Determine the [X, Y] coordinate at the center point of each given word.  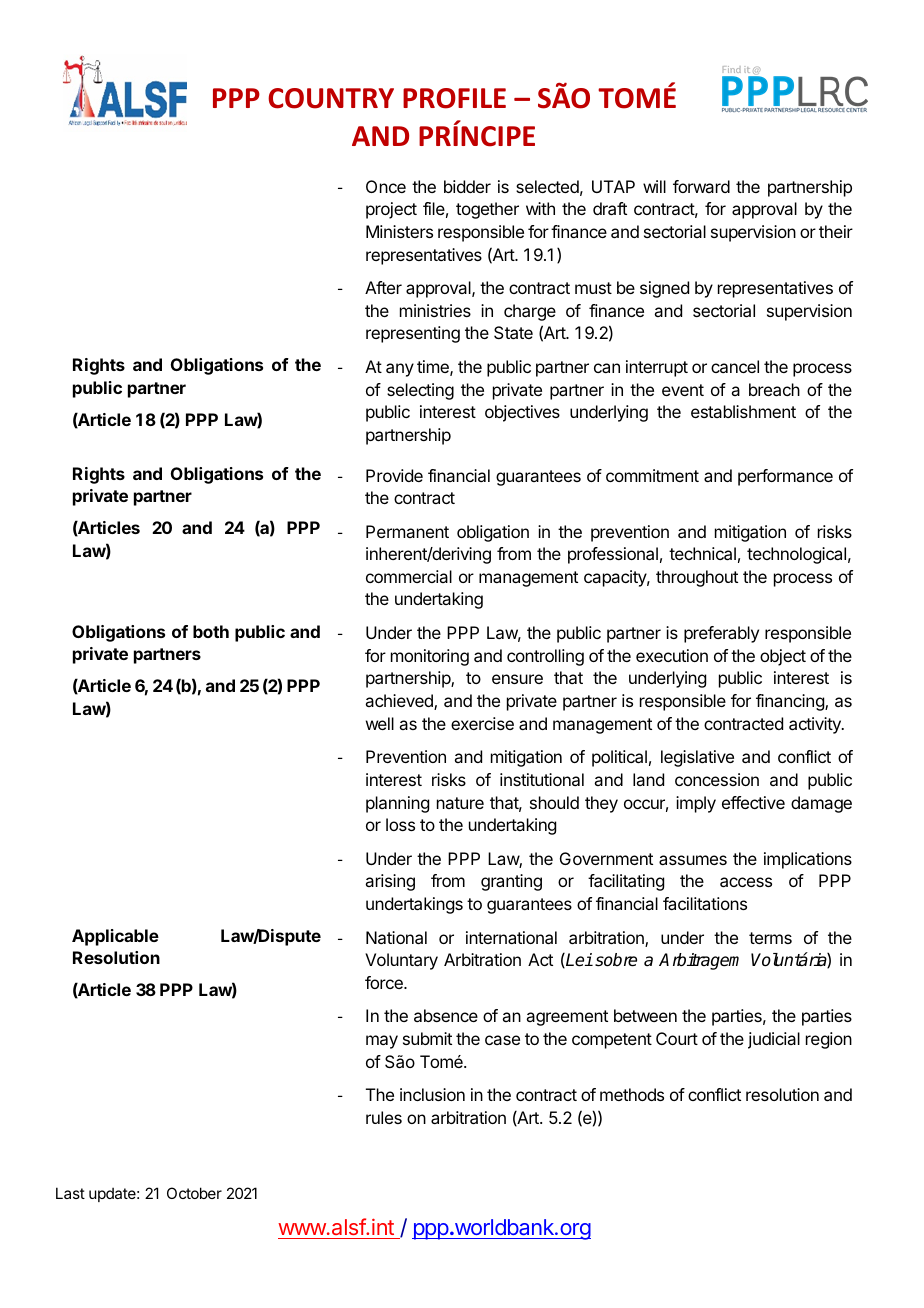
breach [774, 389]
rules [384, 1117]
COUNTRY [331, 98]
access [746, 882]
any [400, 370]
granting [511, 882]
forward [701, 186]
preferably [721, 634]
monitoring [430, 657]
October [194, 1193]
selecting [420, 391]
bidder [467, 186]
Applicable [115, 937]
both [211, 631]
